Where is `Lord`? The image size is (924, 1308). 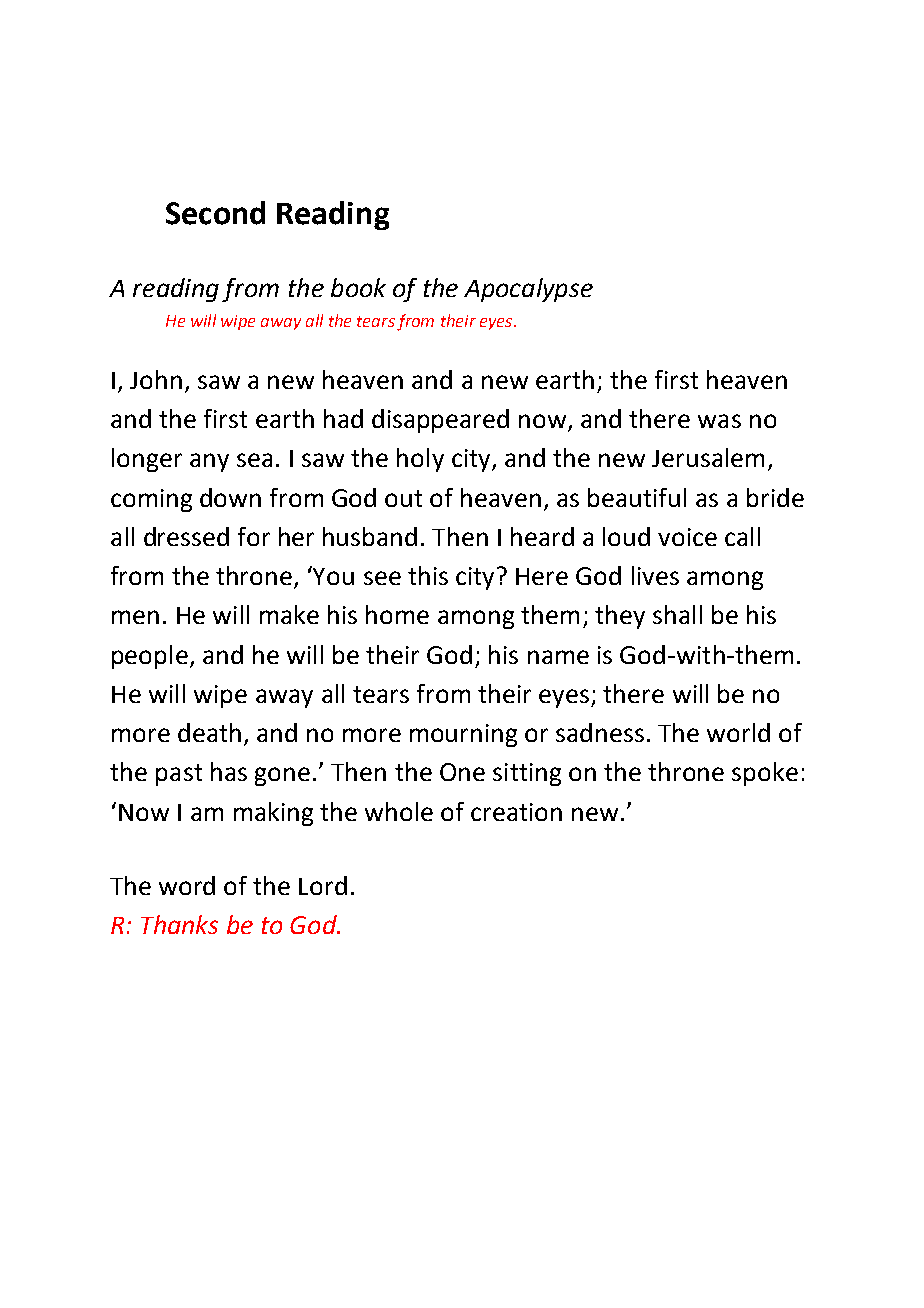 Lord is located at coordinates (323, 885).
